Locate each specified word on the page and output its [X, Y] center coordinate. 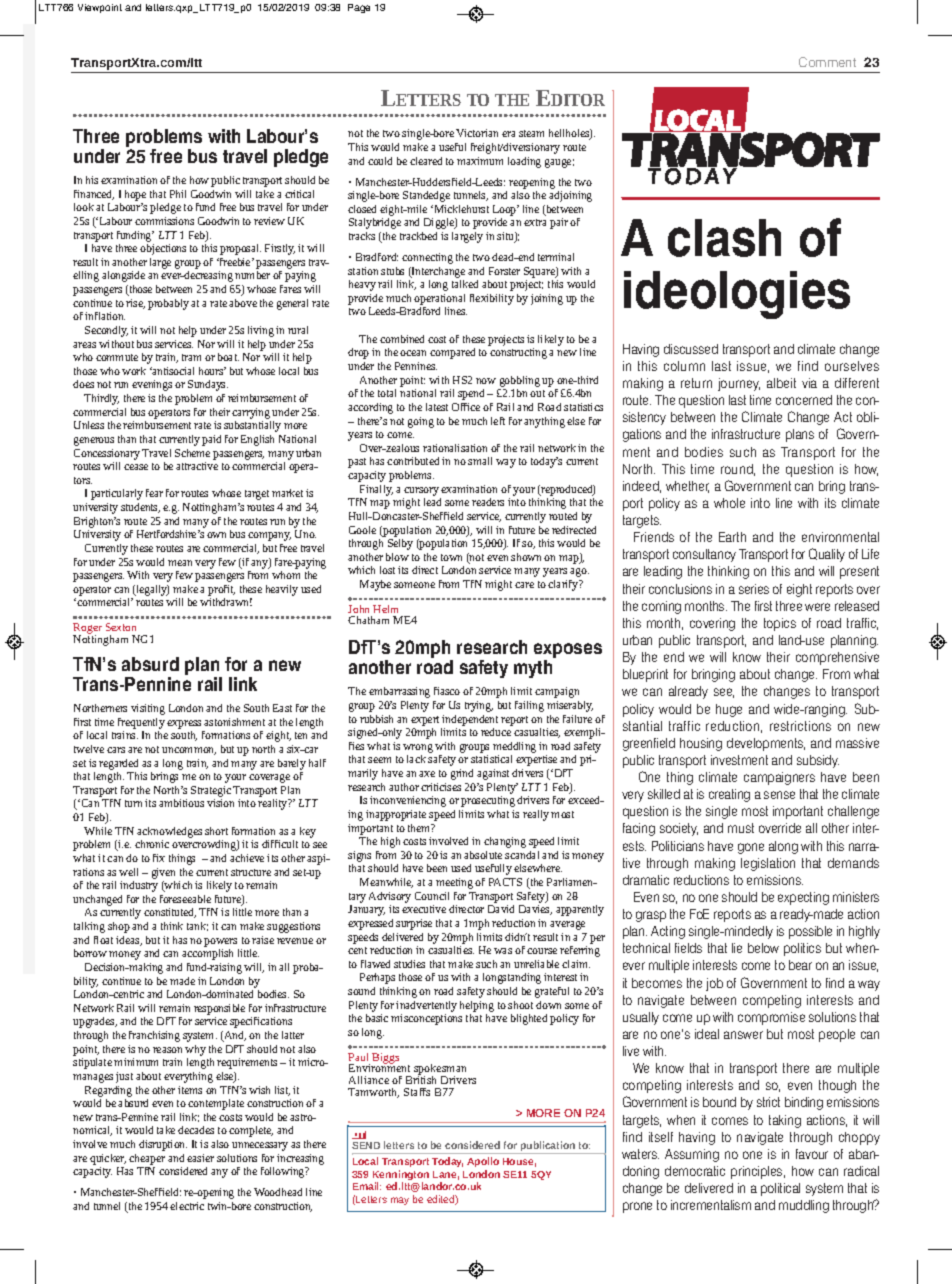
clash [724, 238]
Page [359, 8]
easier [200, 1158]
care [524, 585]
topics [780, 624]
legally [151, 590]
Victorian [477, 133]
